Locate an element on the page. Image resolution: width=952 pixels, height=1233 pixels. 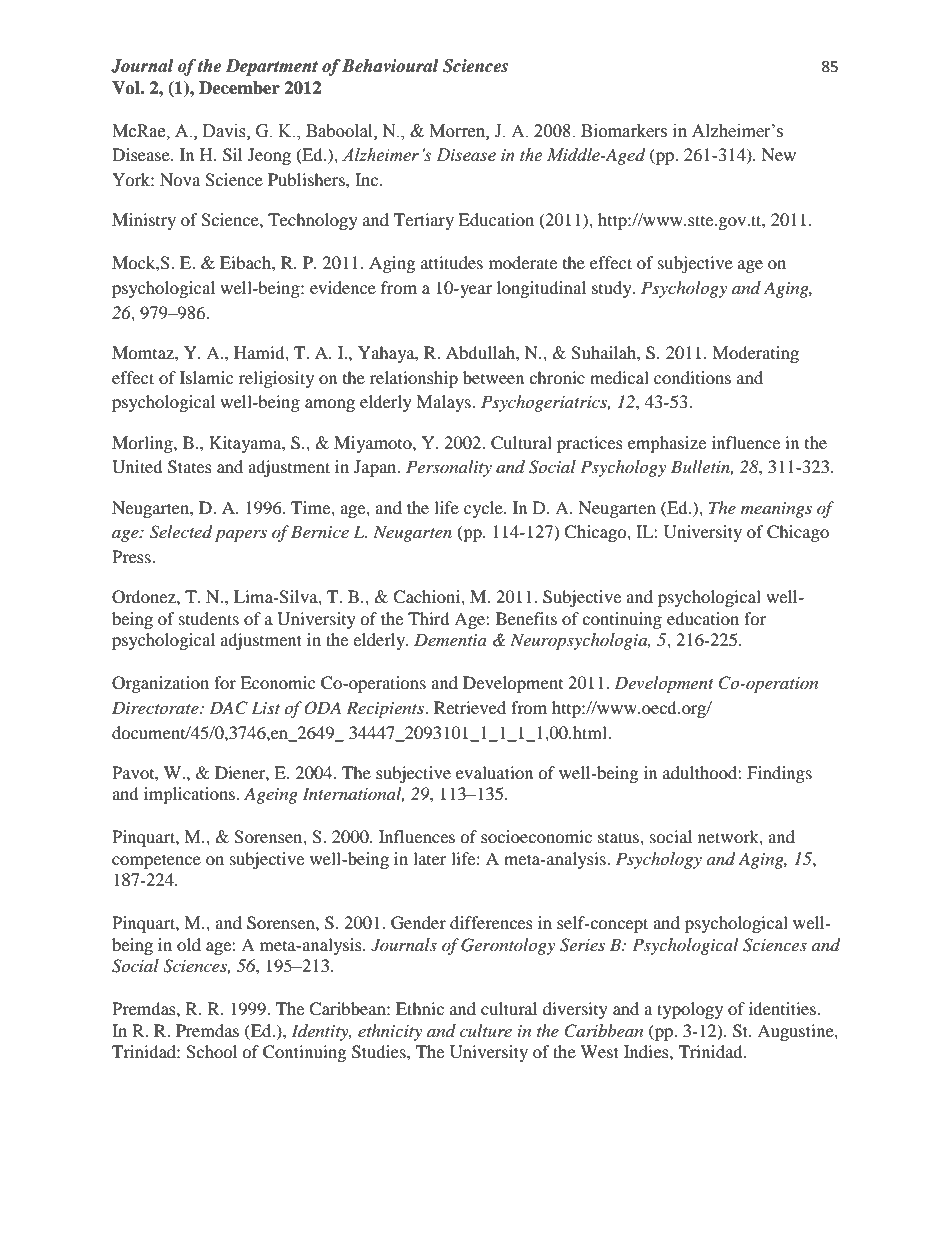
cycle is located at coordinates (484, 509).
